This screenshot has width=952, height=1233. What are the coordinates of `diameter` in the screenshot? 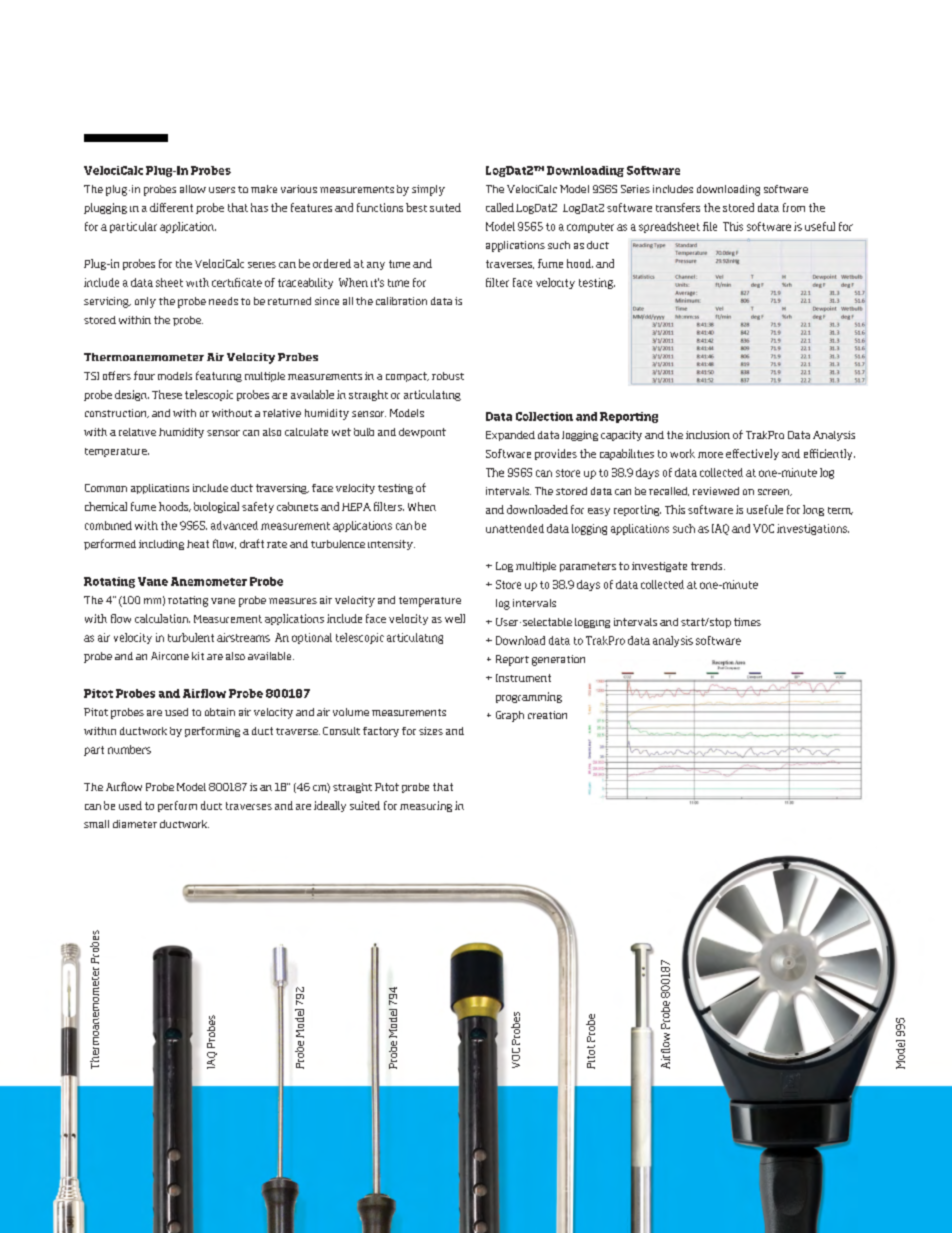 It's located at (135, 824).
